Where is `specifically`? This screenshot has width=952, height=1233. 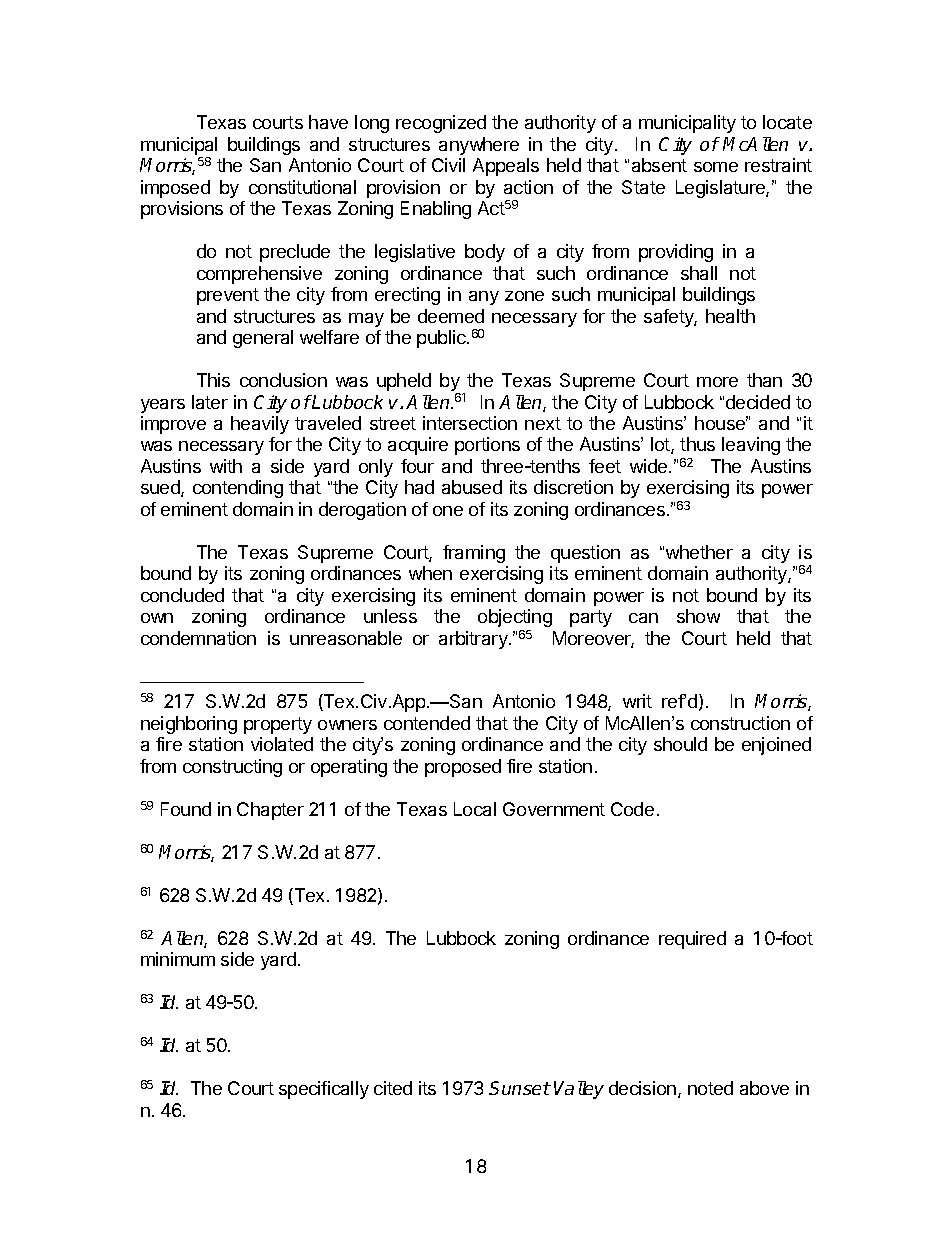 specifically is located at coordinates (324, 1090).
